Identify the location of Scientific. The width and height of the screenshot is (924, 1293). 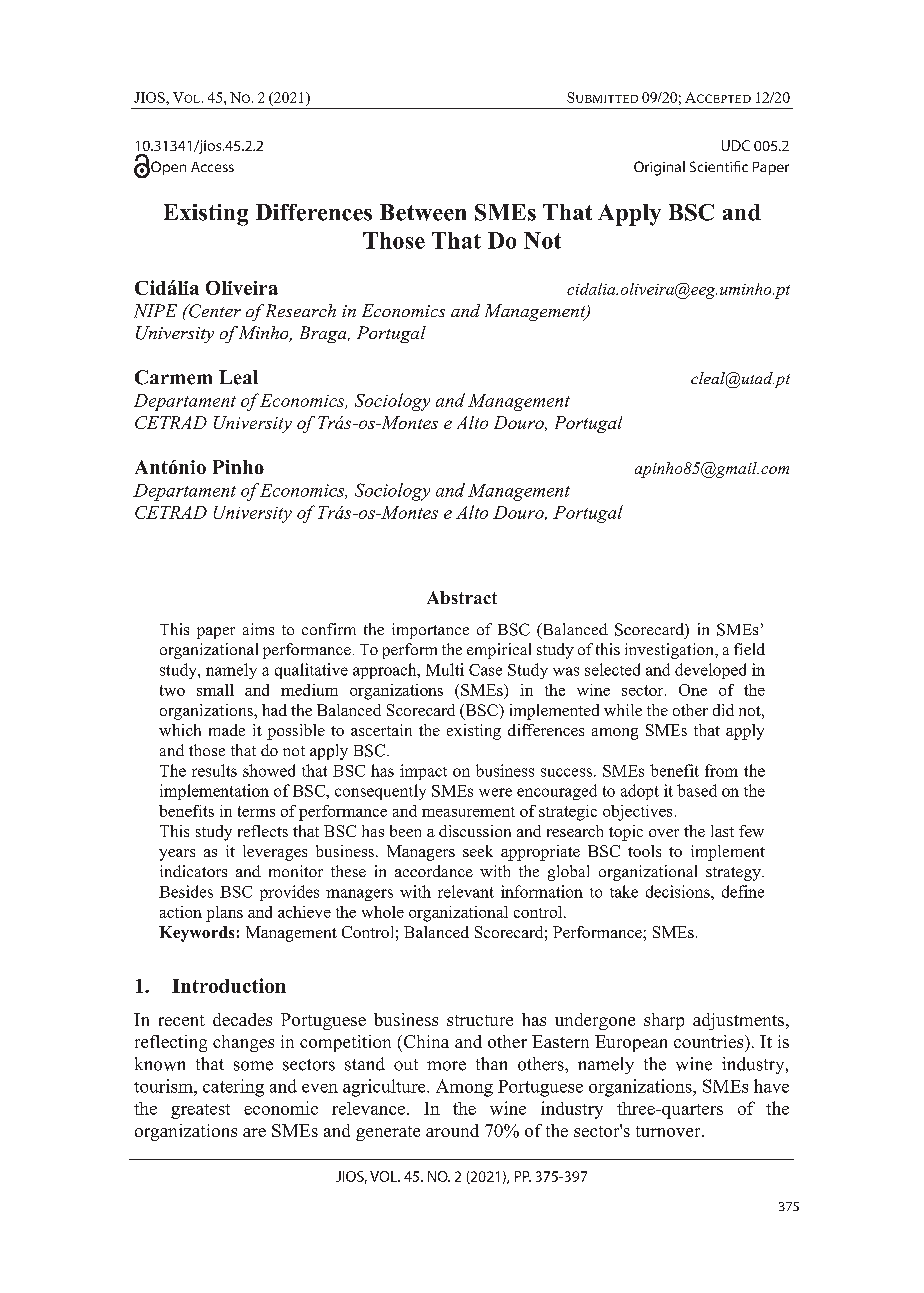
(719, 166).
